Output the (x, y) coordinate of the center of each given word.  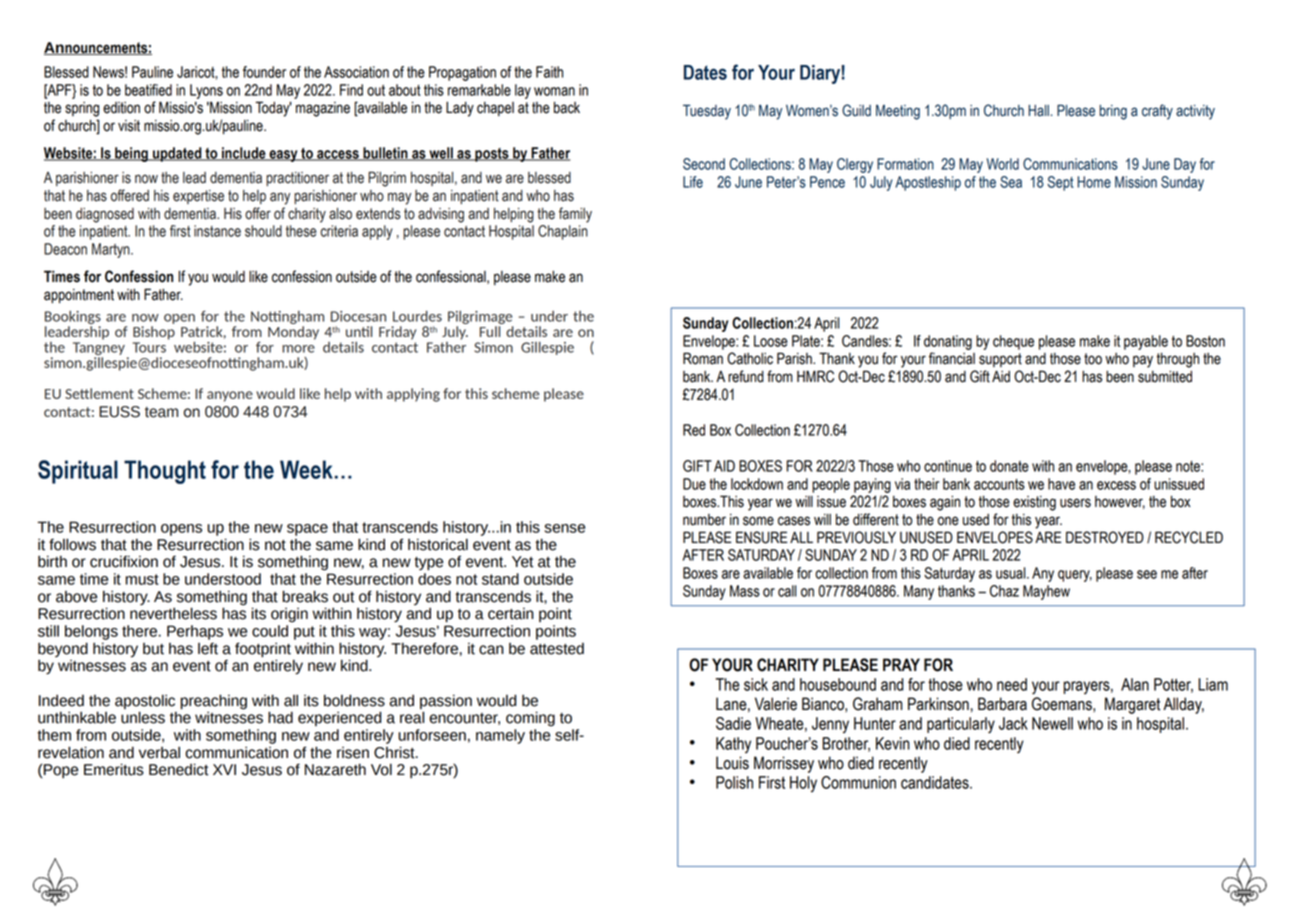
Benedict (179, 769)
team (161, 412)
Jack (1013, 723)
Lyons (206, 91)
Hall (1038, 111)
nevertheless (173, 612)
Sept (1060, 183)
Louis (732, 763)
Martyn (112, 250)
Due (694, 484)
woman (554, 91)
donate (1009, 466)
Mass (745, 591)
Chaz (1004, 591)
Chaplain (563, 232)
